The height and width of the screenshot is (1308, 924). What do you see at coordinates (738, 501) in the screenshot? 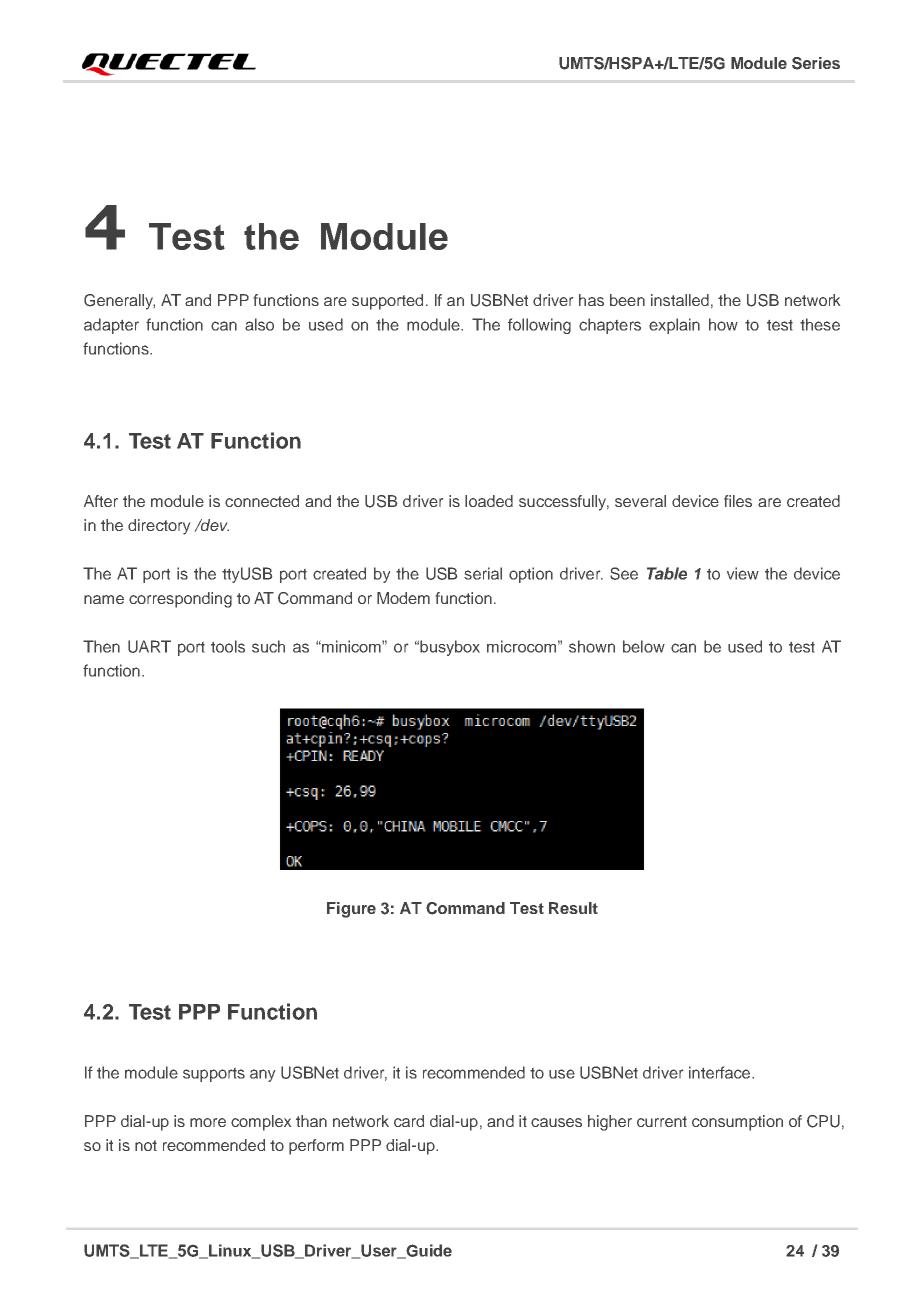
I see `files` at bounding box center [738, 501].
